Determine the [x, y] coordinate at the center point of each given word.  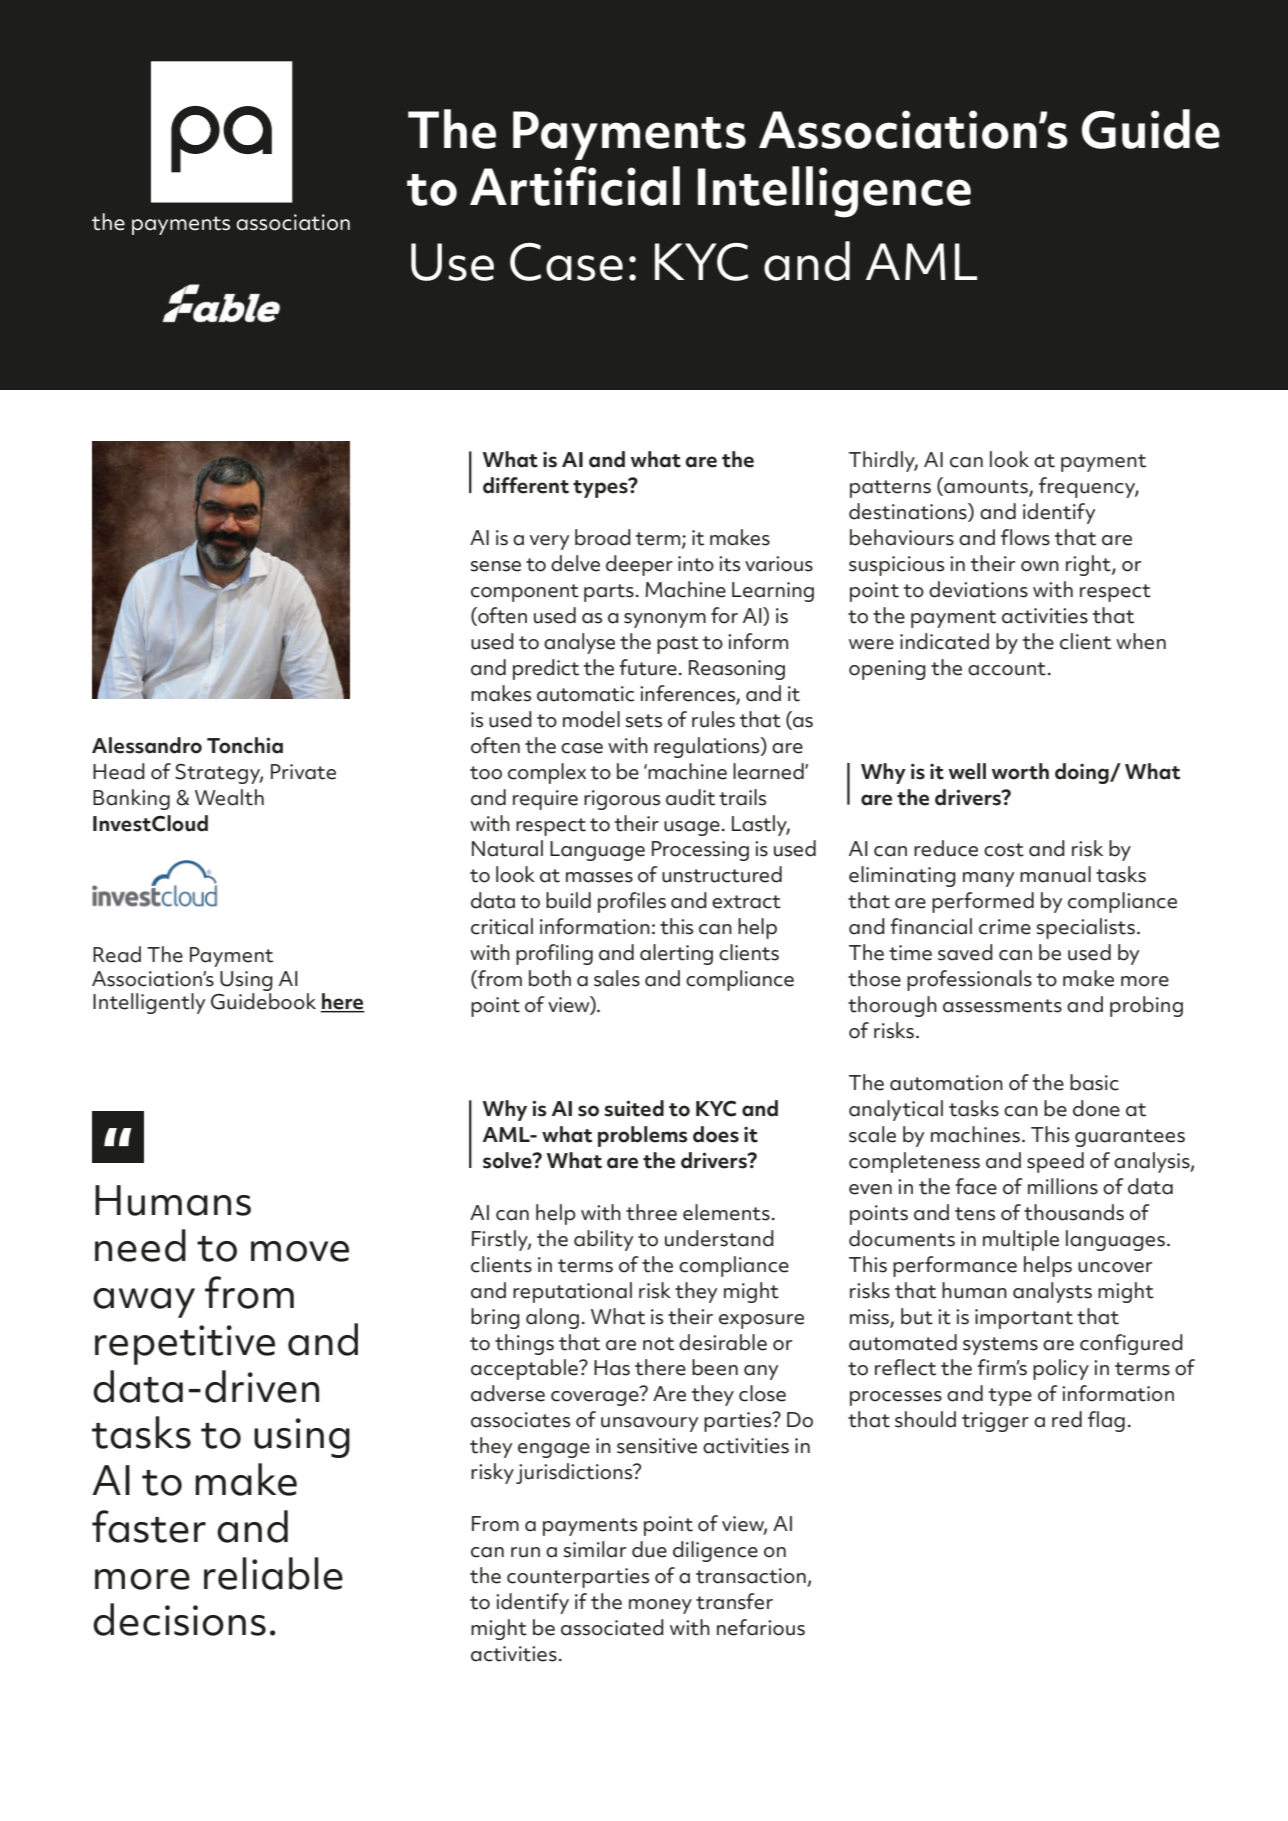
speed [1055, 1162]
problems [643, 1136]
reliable [273, 1573]
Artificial [575, 186]
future [648, 667]
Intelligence [834, 192]
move [300, 1251]
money [660, 1606]
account [1007, 669]
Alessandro [147, 745]
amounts [986, 488]
